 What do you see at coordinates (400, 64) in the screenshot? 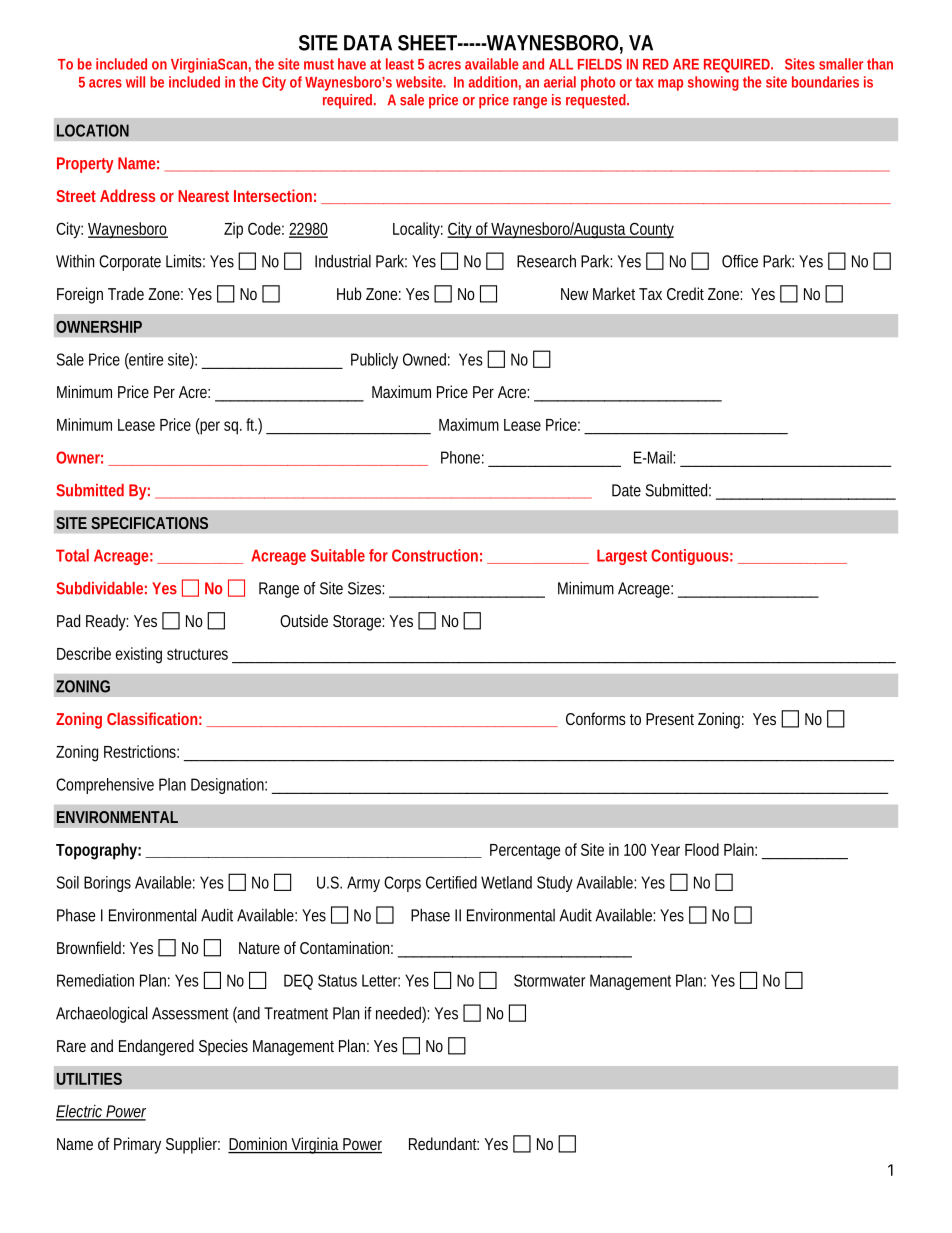
I see `least` at bounding box center [400, 64].
